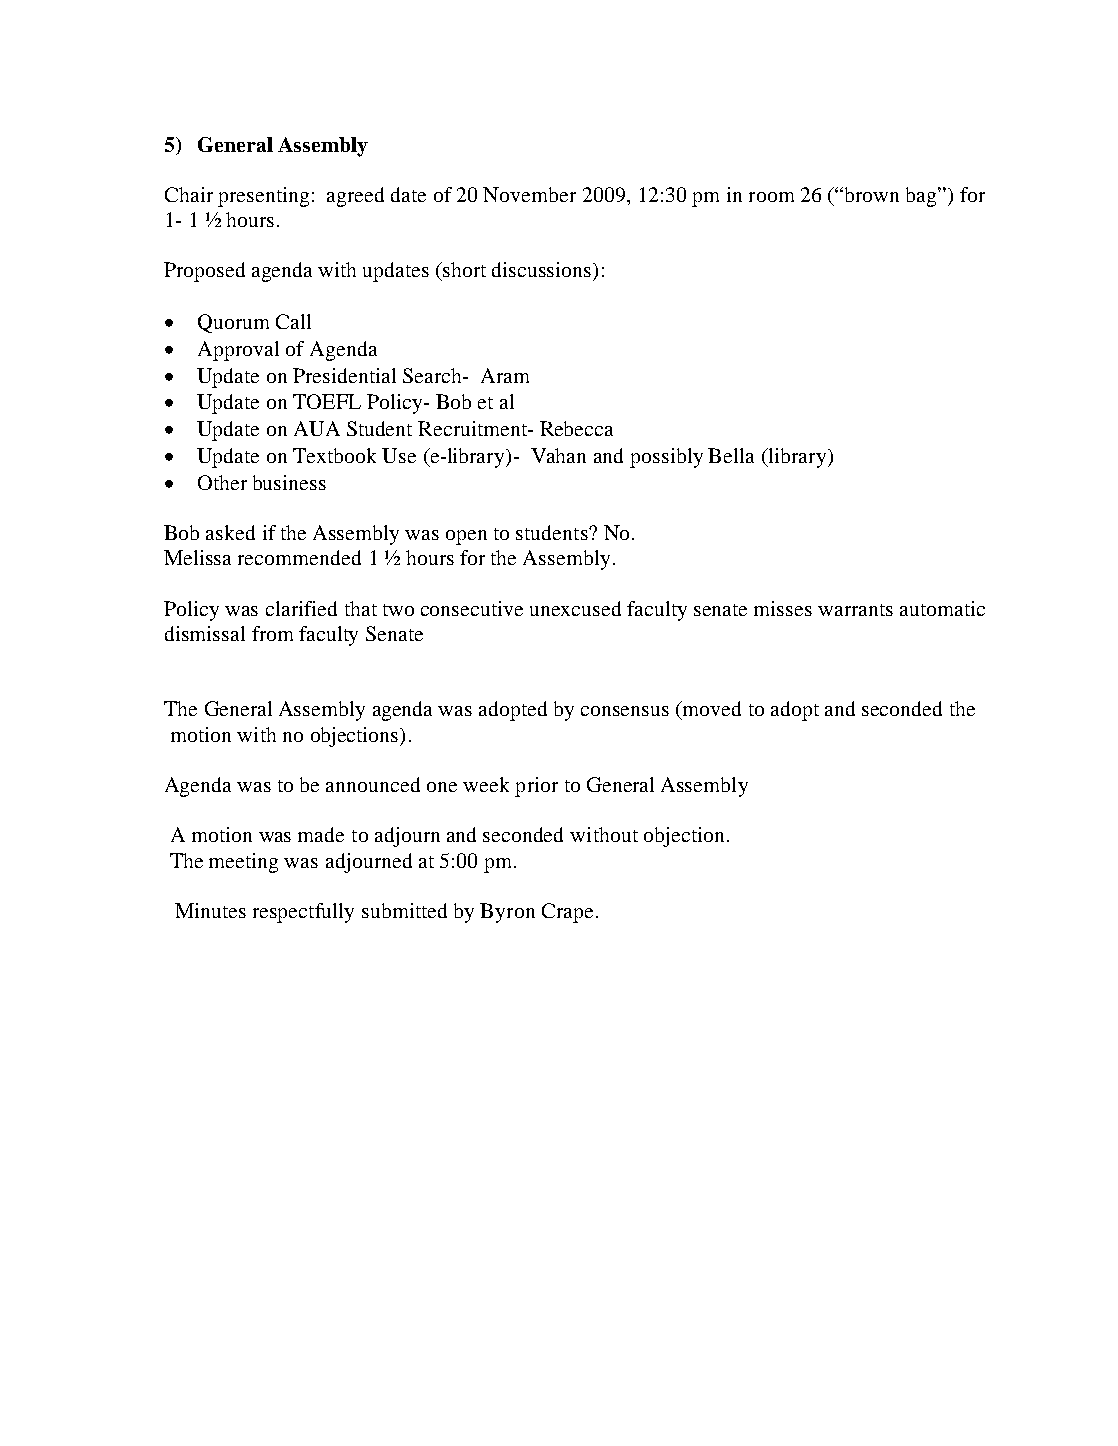  What do you see at coordinates (529, 194) in the image?
I see `November` at bounding box center [529, 194].
